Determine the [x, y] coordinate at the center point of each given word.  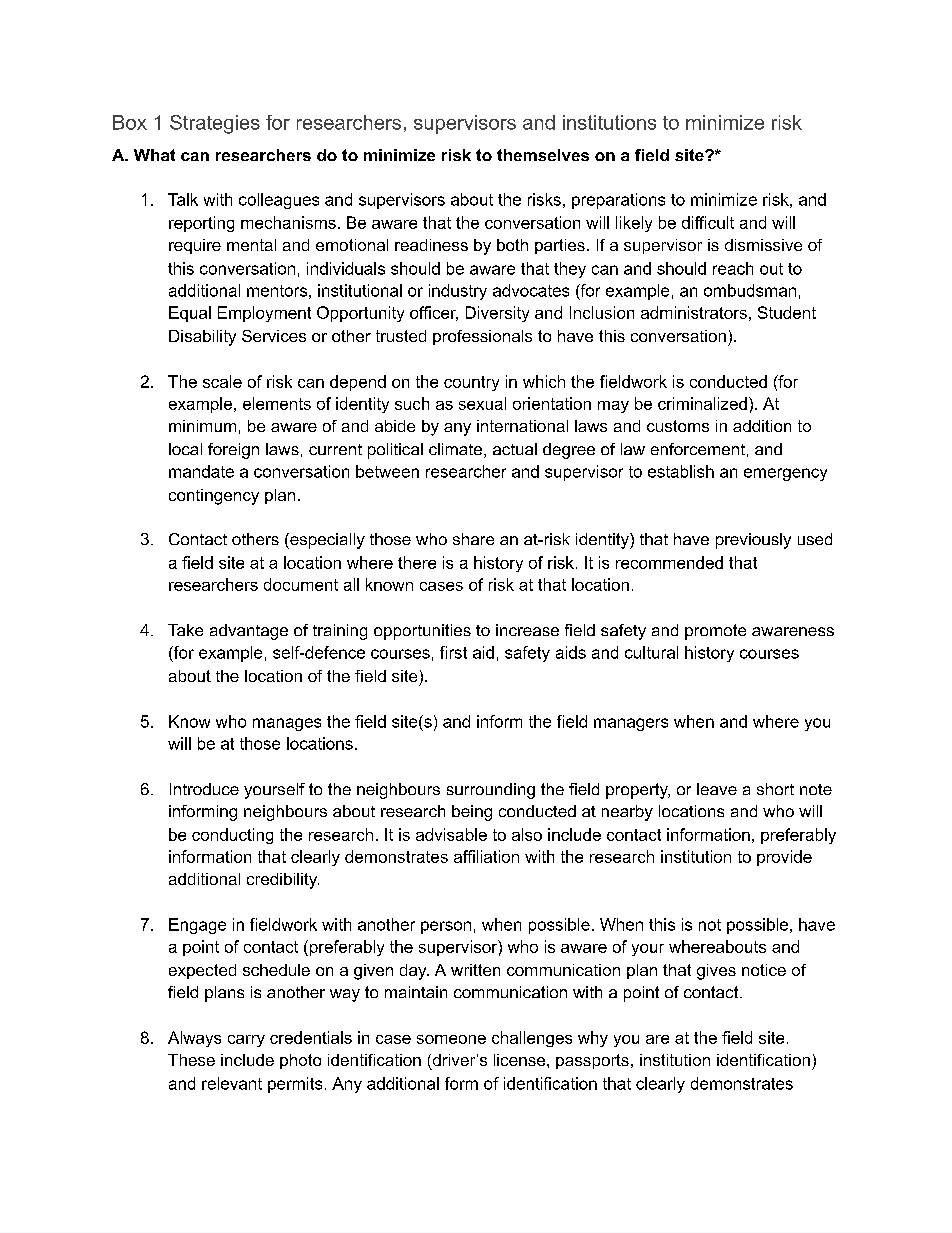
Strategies [215, 124]
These [191, 1060]
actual [515, 449]
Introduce [204, 789]
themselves [543, 155]
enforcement [698, 449]
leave [717, 789]
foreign [233, 451]
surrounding [491, 791]
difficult [708, 222]
